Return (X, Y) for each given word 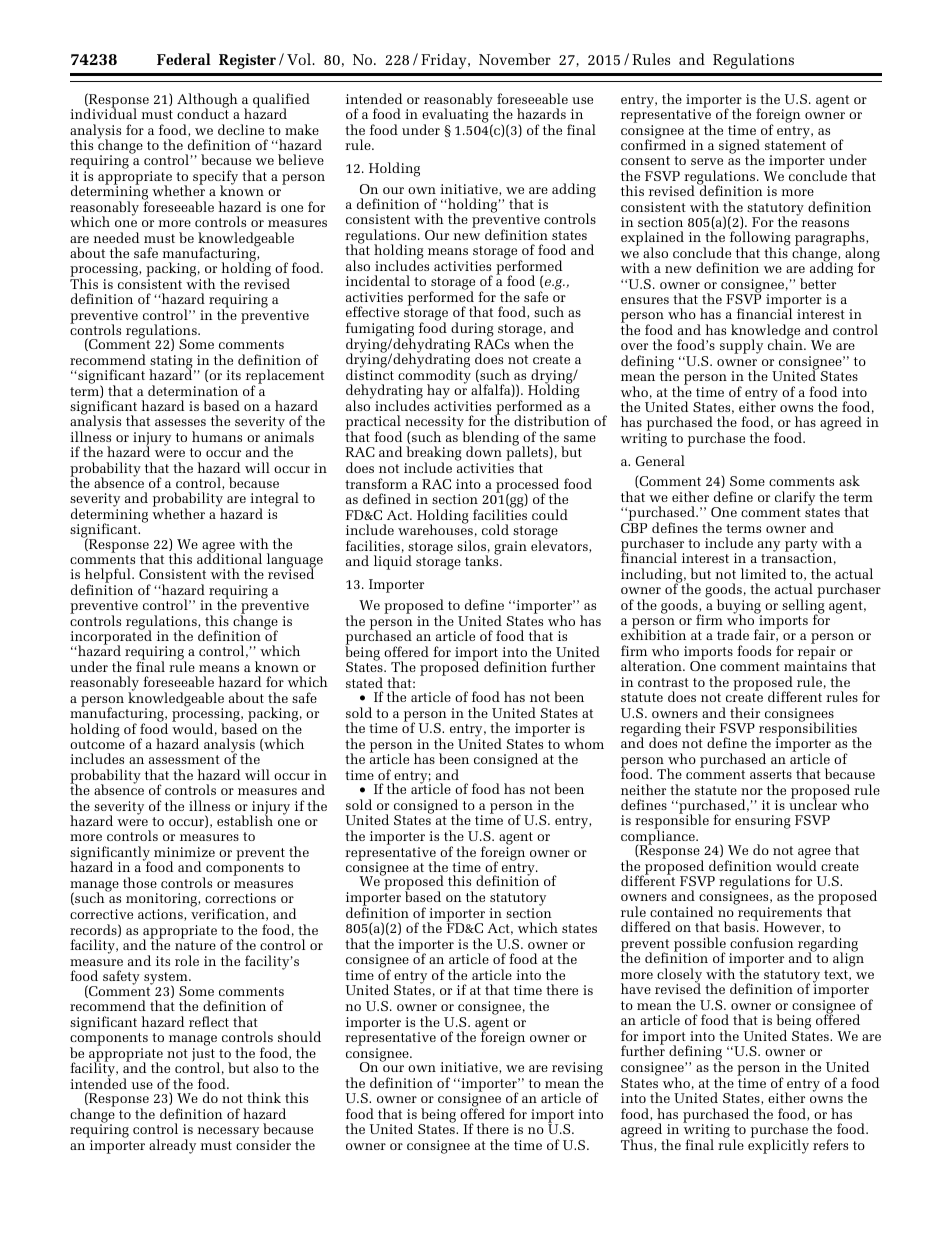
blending (490, 439)
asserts (771, 774)
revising (577, 1070)
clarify (795, 498)
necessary (228, 1132)
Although (207, 101)
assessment (184, 759)
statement (795, 145)
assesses (180, 422)
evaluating (455, 116)
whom (584, 743)
